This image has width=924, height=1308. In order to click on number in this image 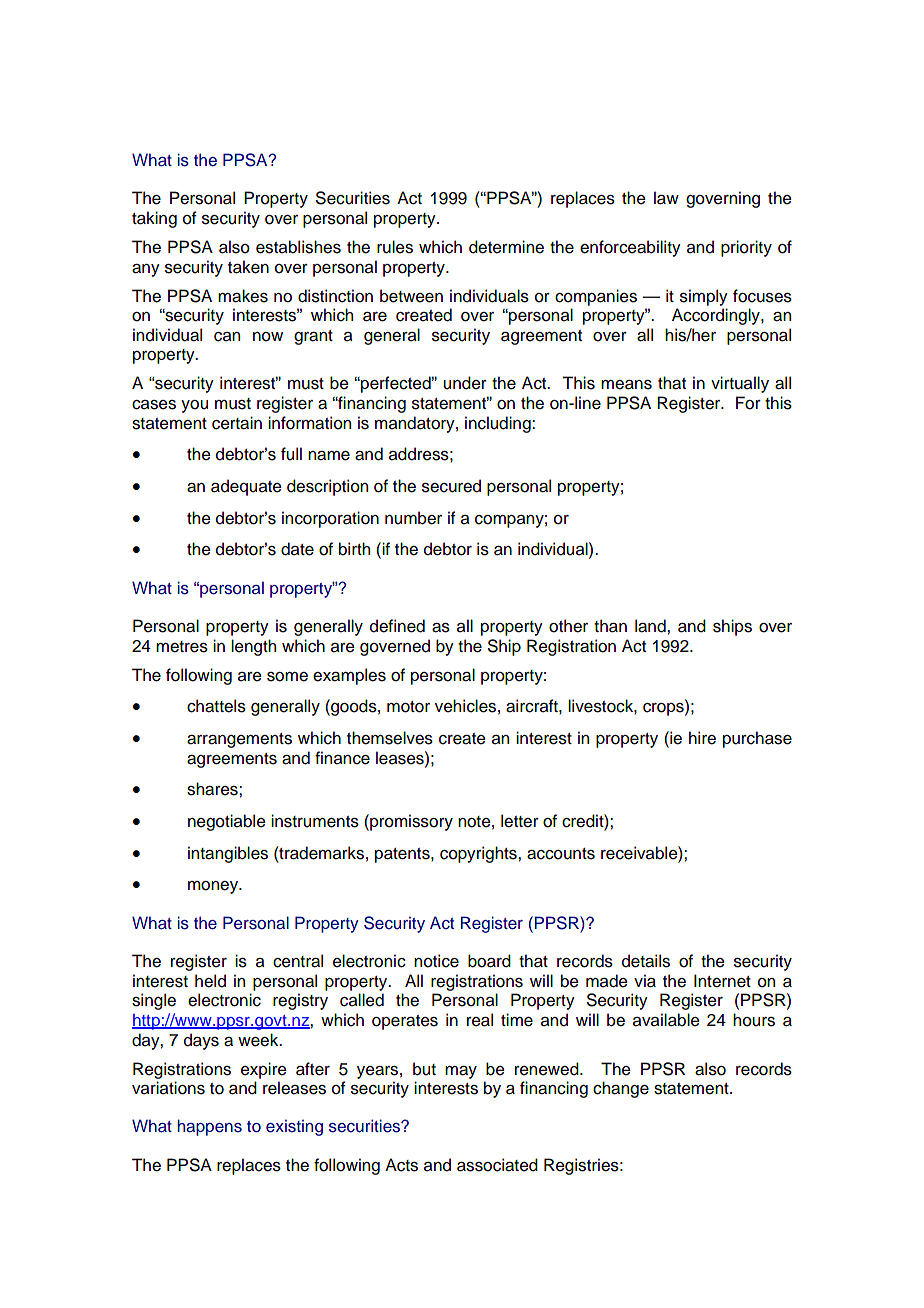, I will do `click(413, 518)`.
